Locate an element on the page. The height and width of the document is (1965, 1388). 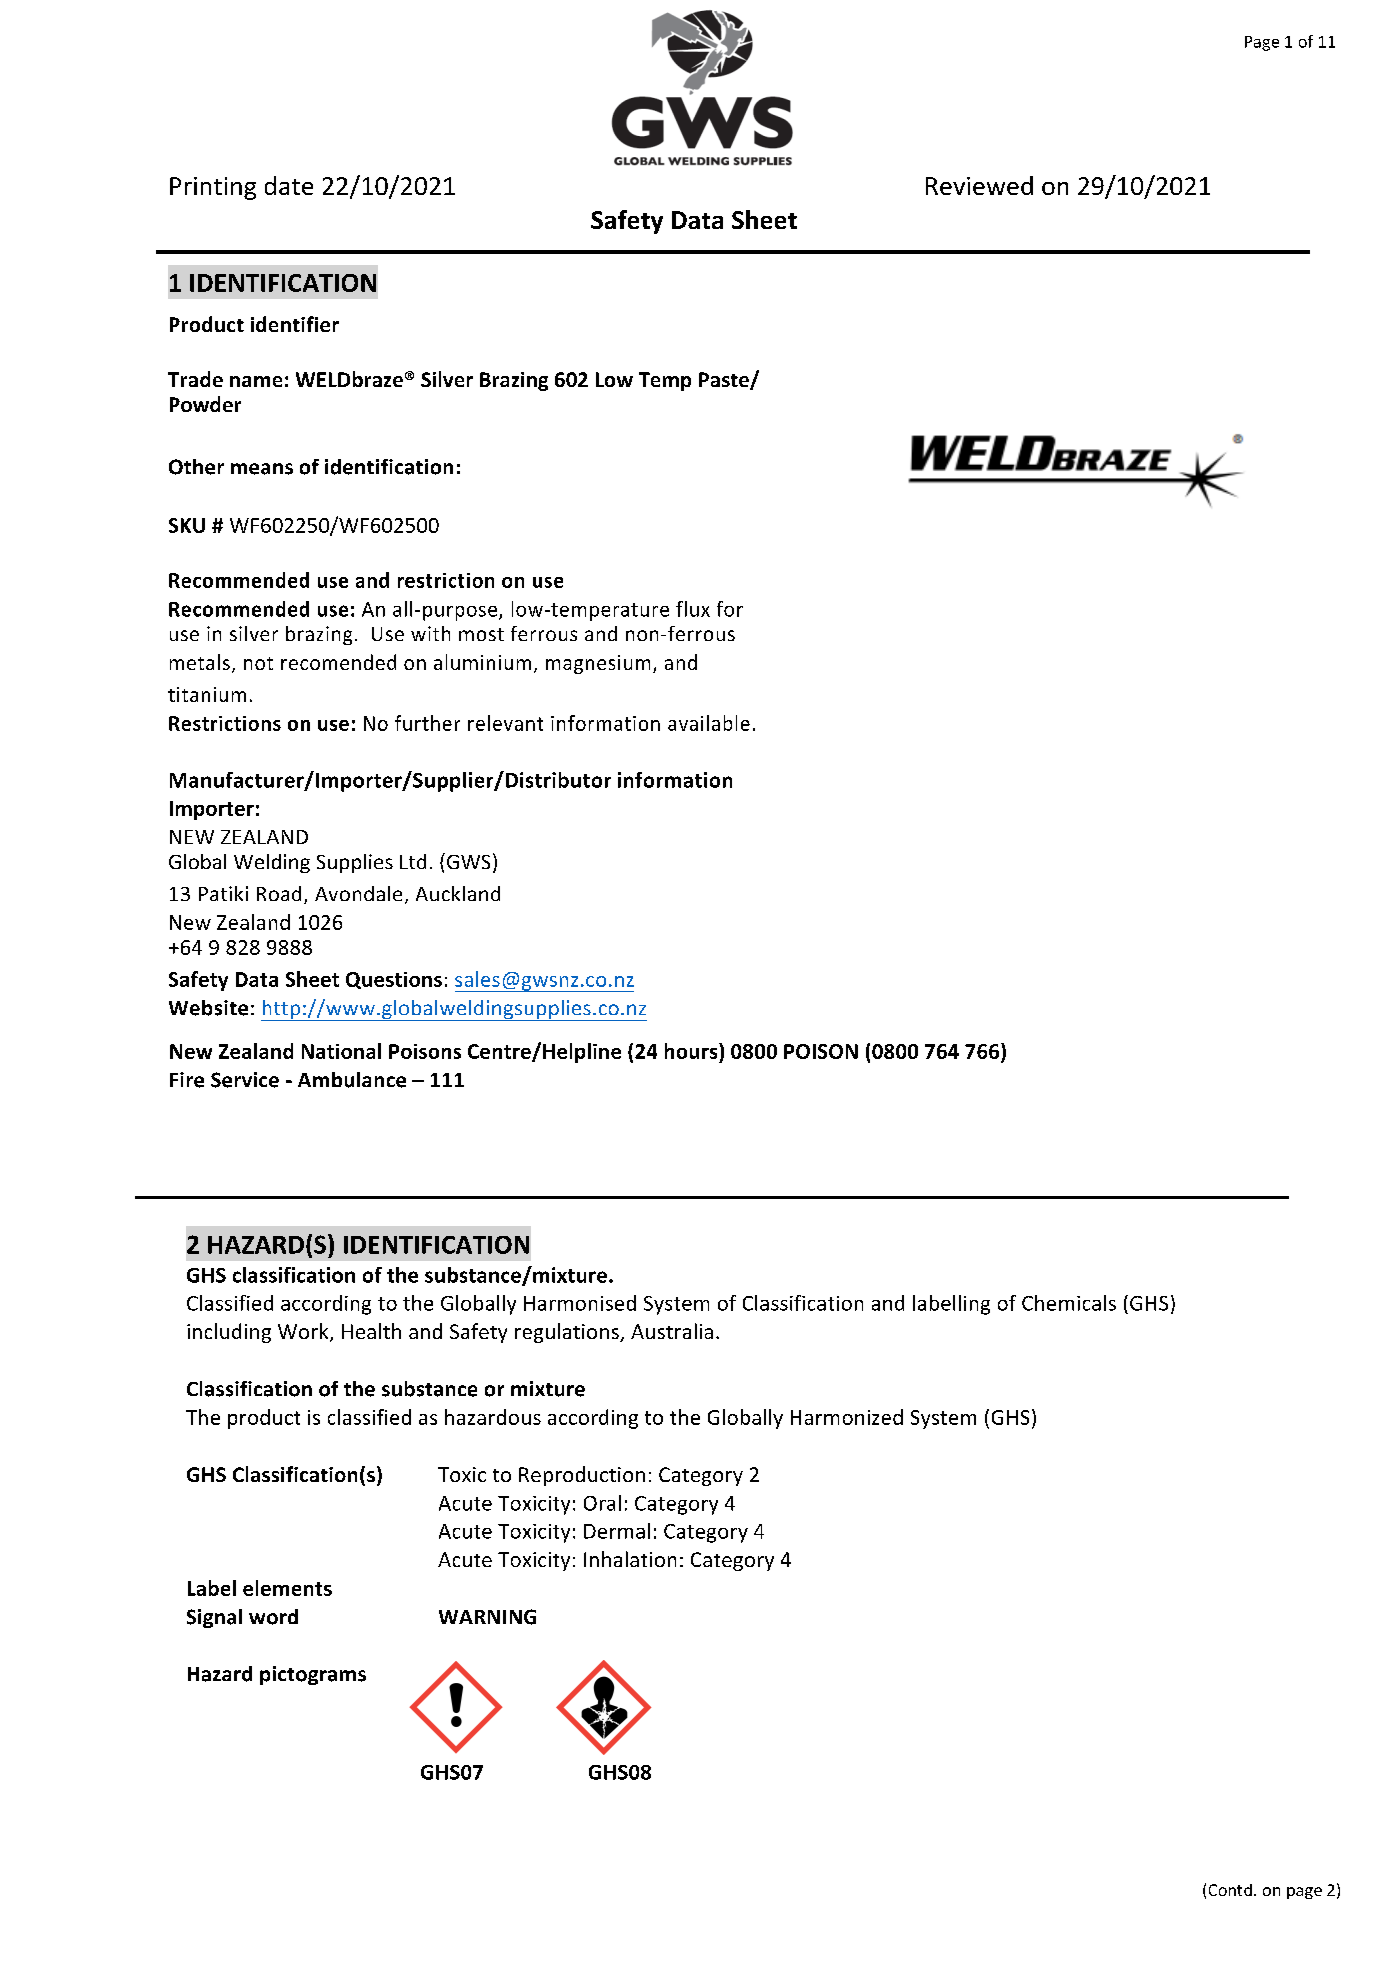
Chemicals is located at coordinates (1069, 1303).
